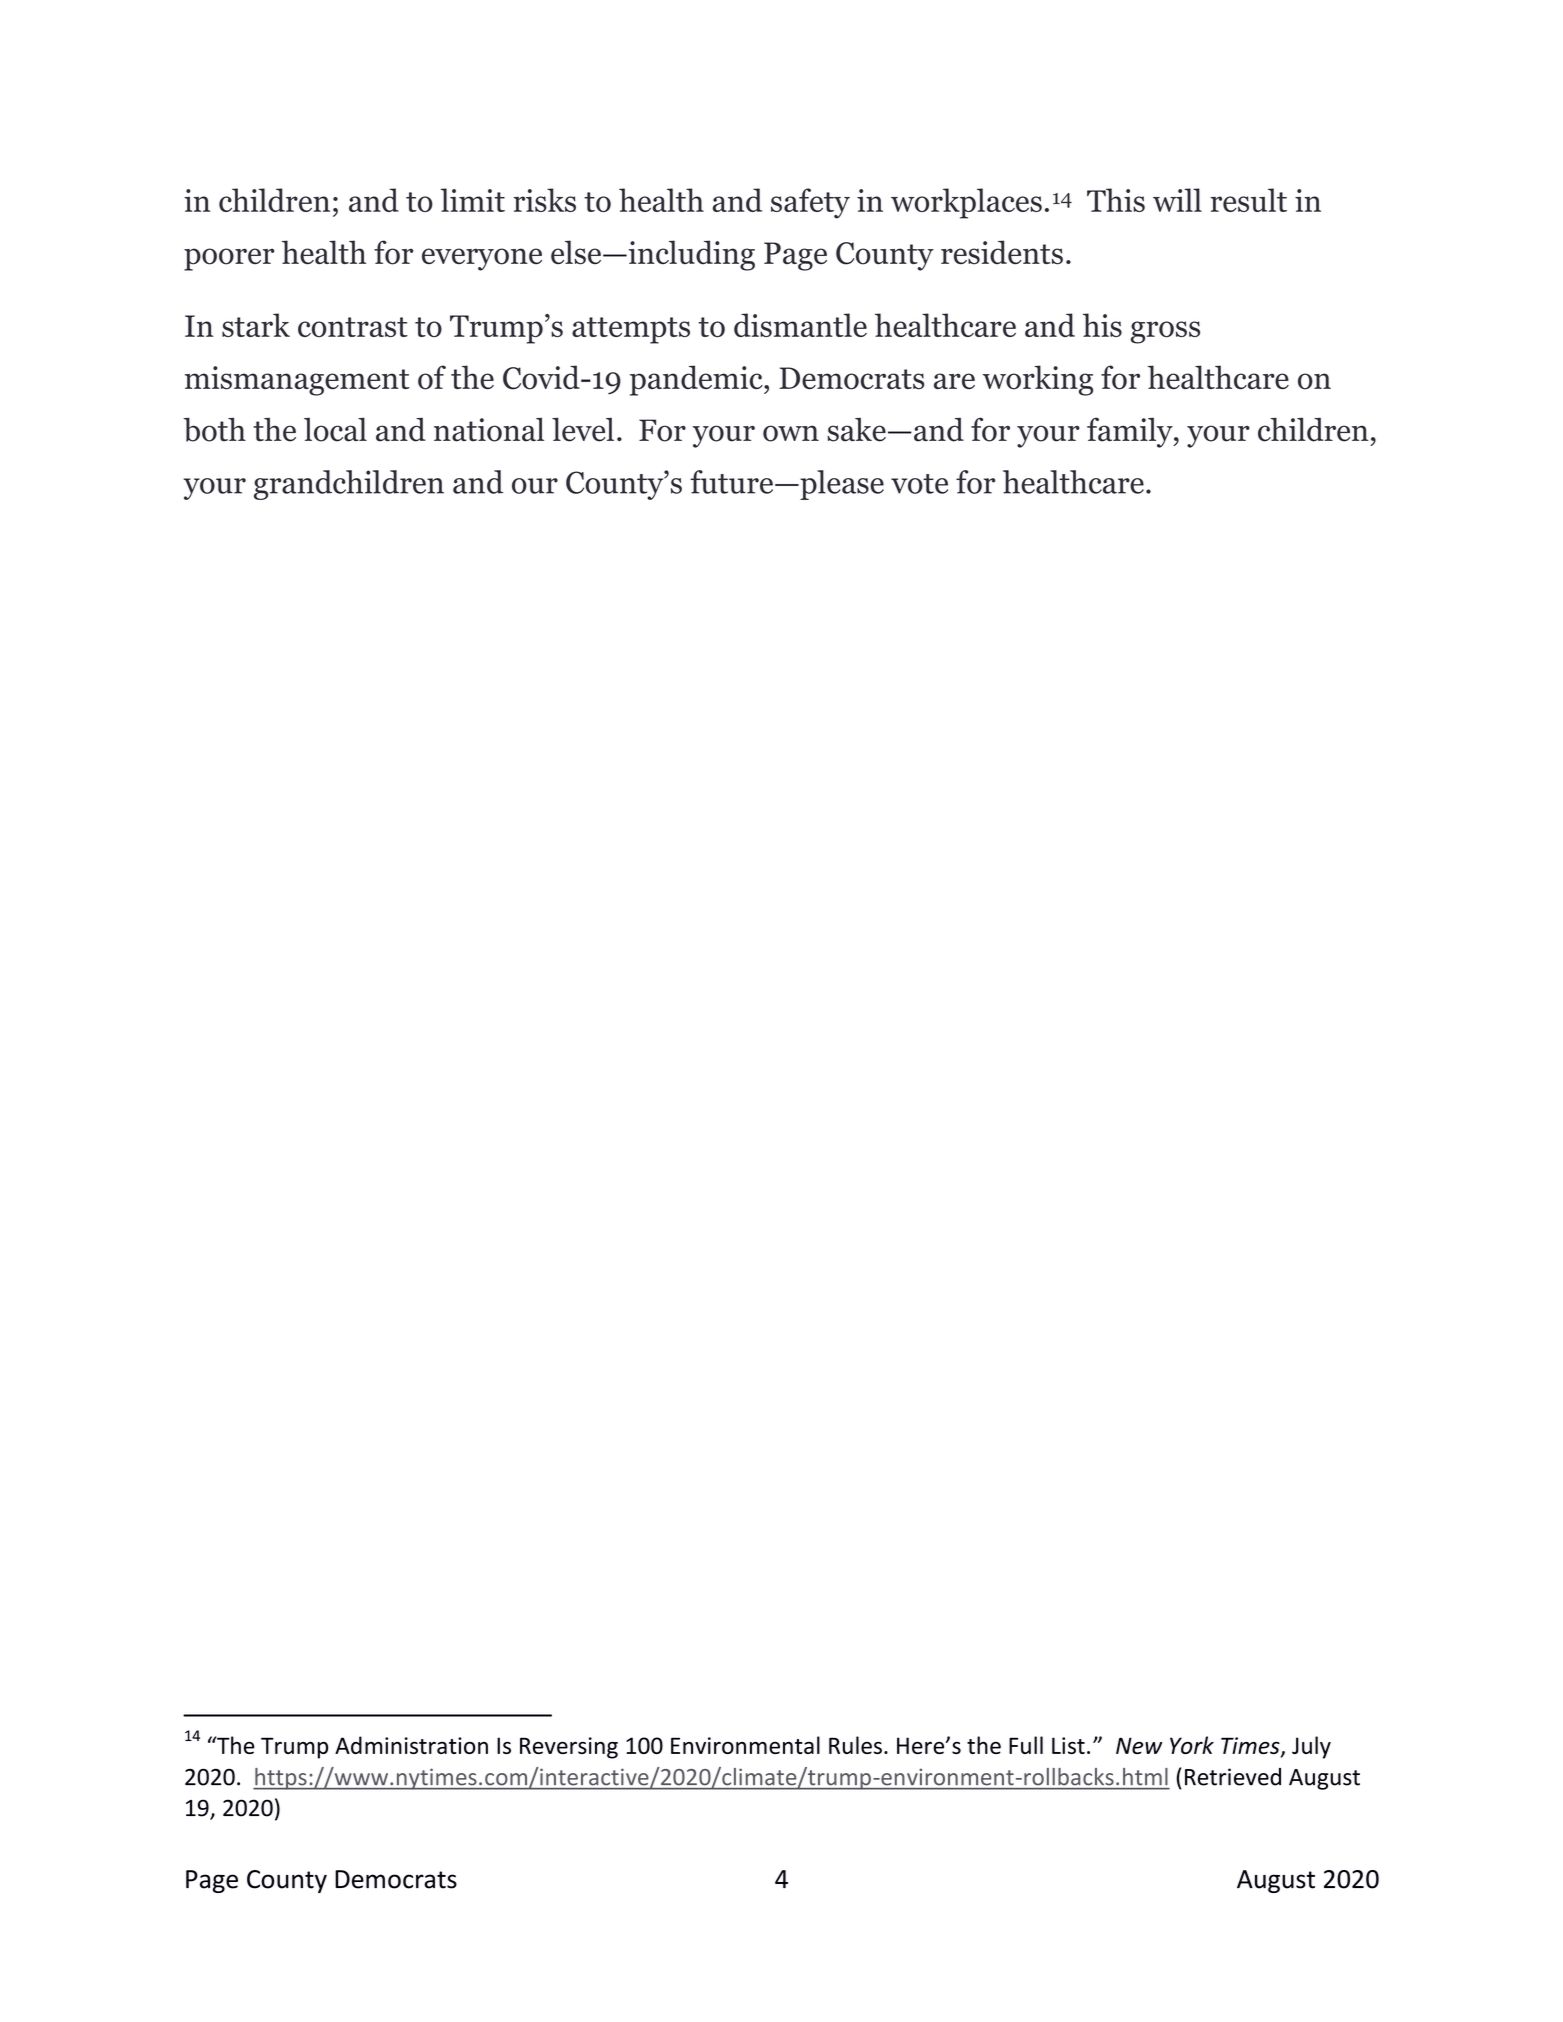 This document has height=2022, width=1563. I want to click on contrast, so click(353, 327).
